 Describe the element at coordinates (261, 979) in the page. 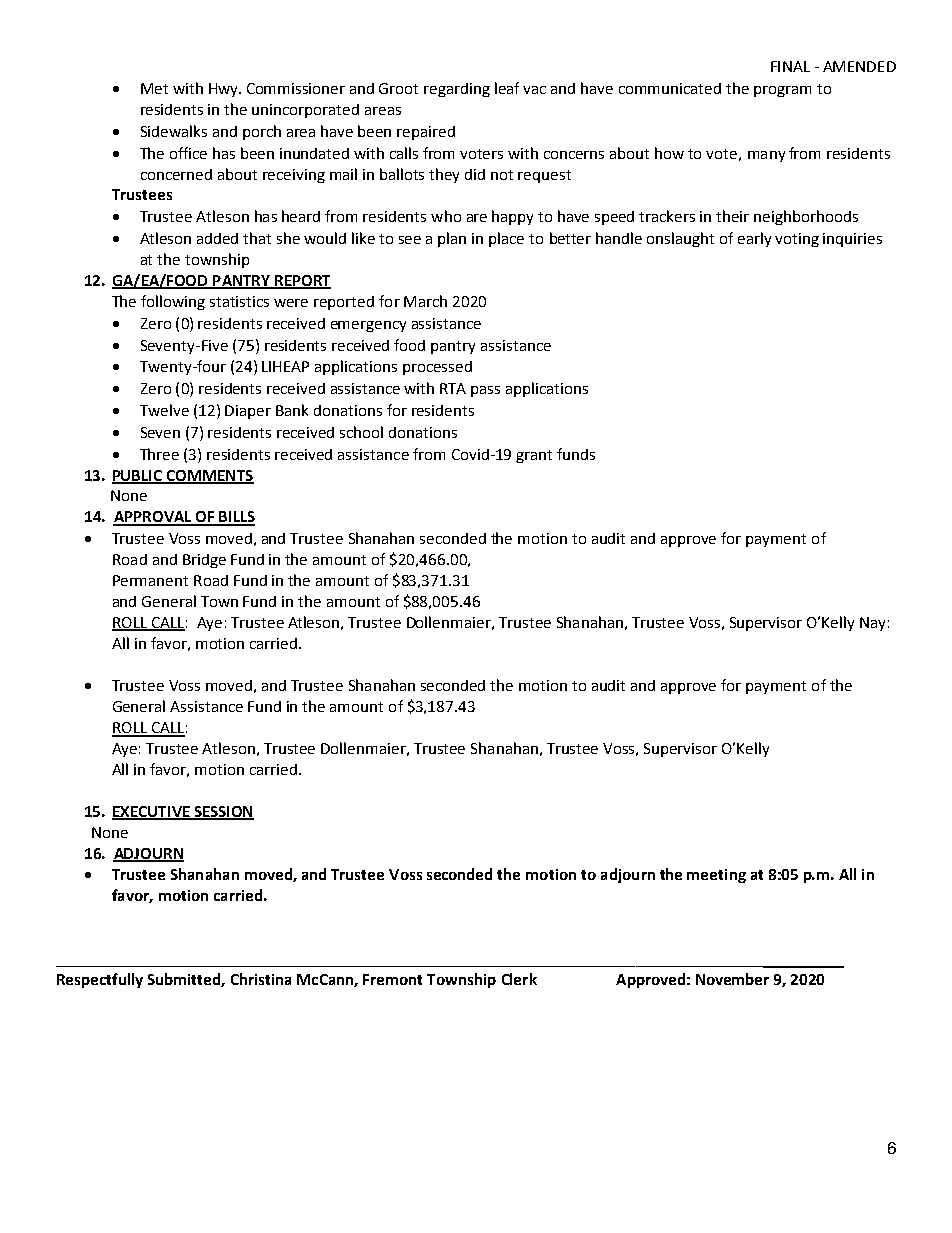

I see `Christina` at that location.
